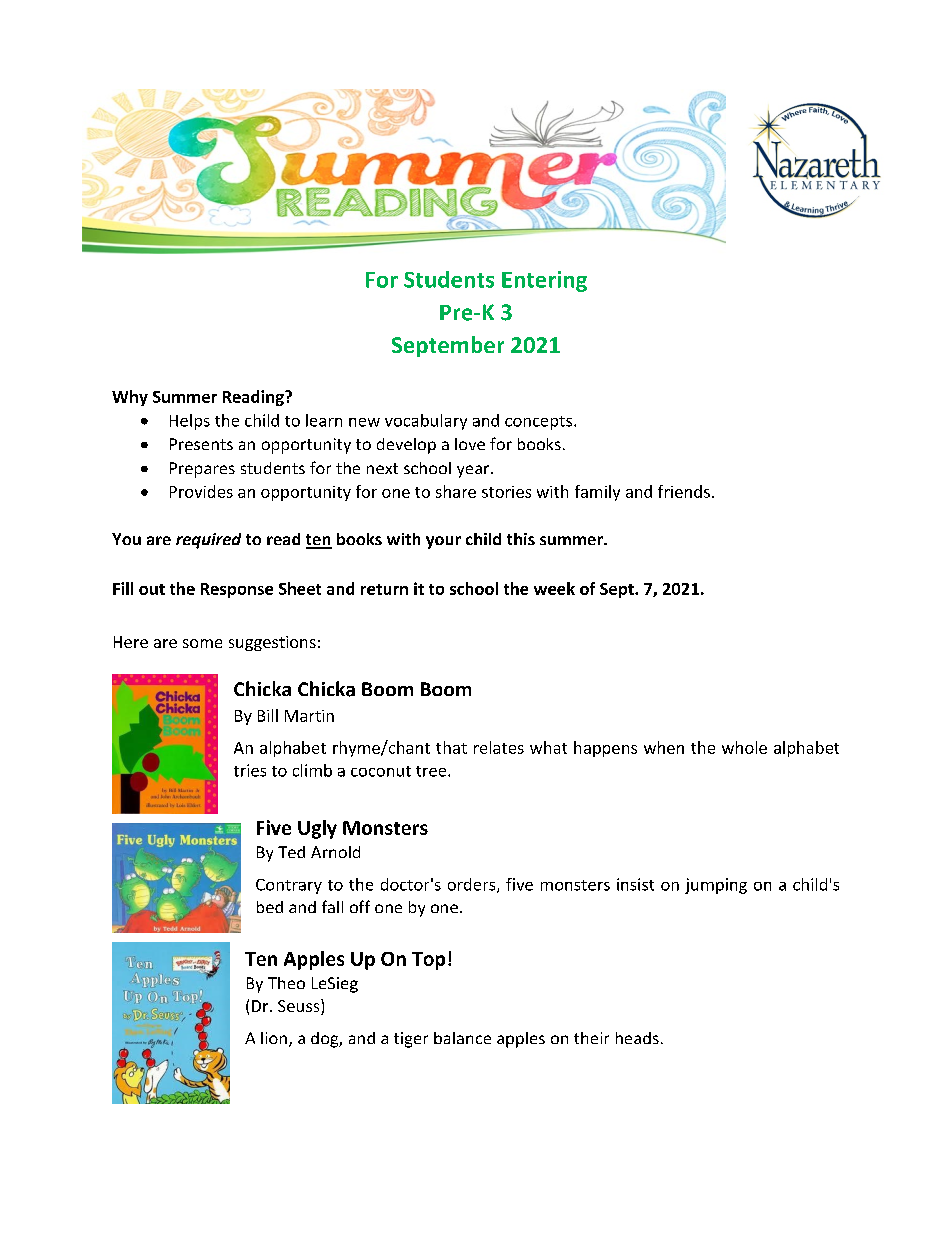  Describe the element at coordinates (635, 884) in the document. I see `insist` at that location.
